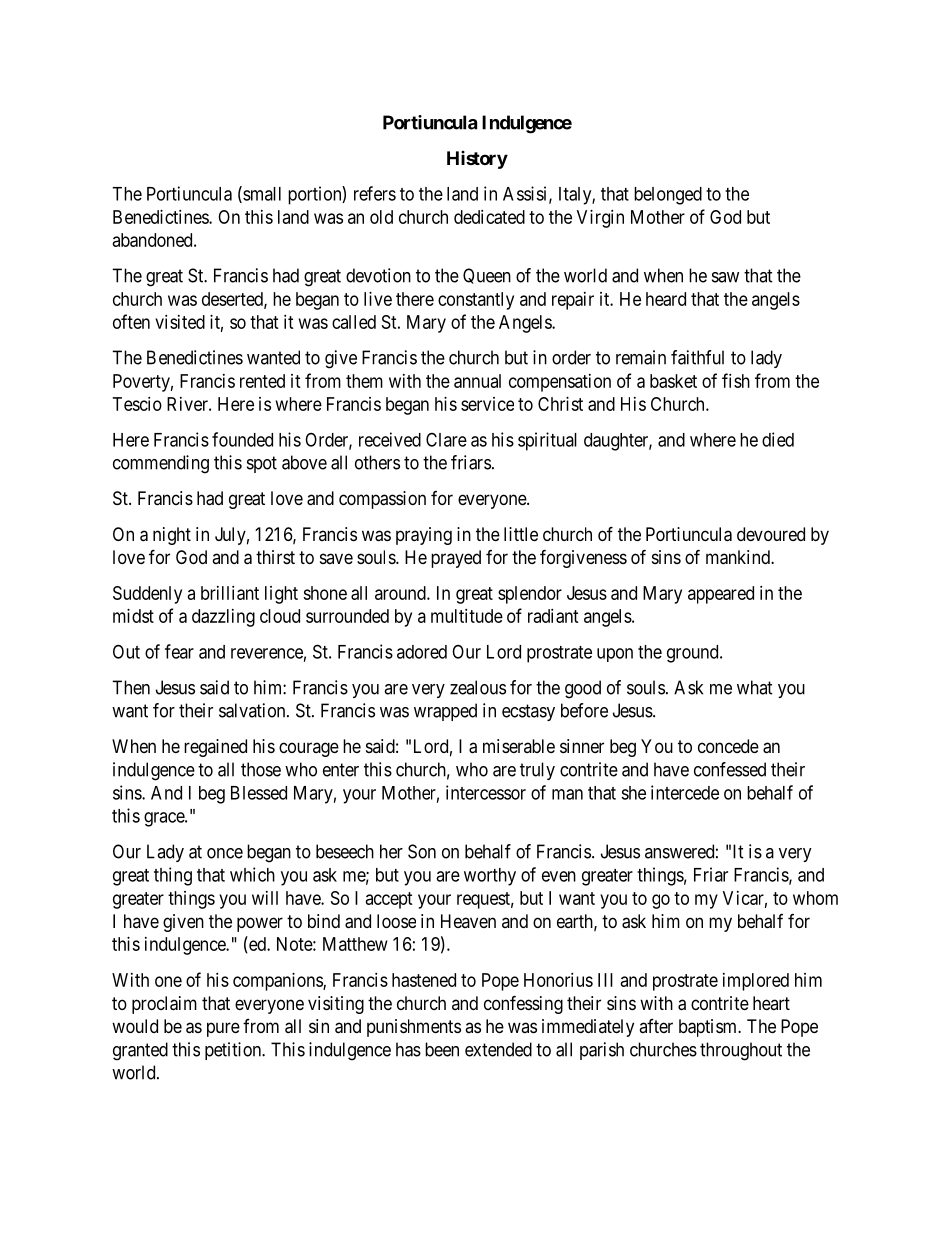 This screenshot has width=952, height=1233. Describe the element at coordinates (498, 1049) in the screenshot. I see `extended` at that location.
